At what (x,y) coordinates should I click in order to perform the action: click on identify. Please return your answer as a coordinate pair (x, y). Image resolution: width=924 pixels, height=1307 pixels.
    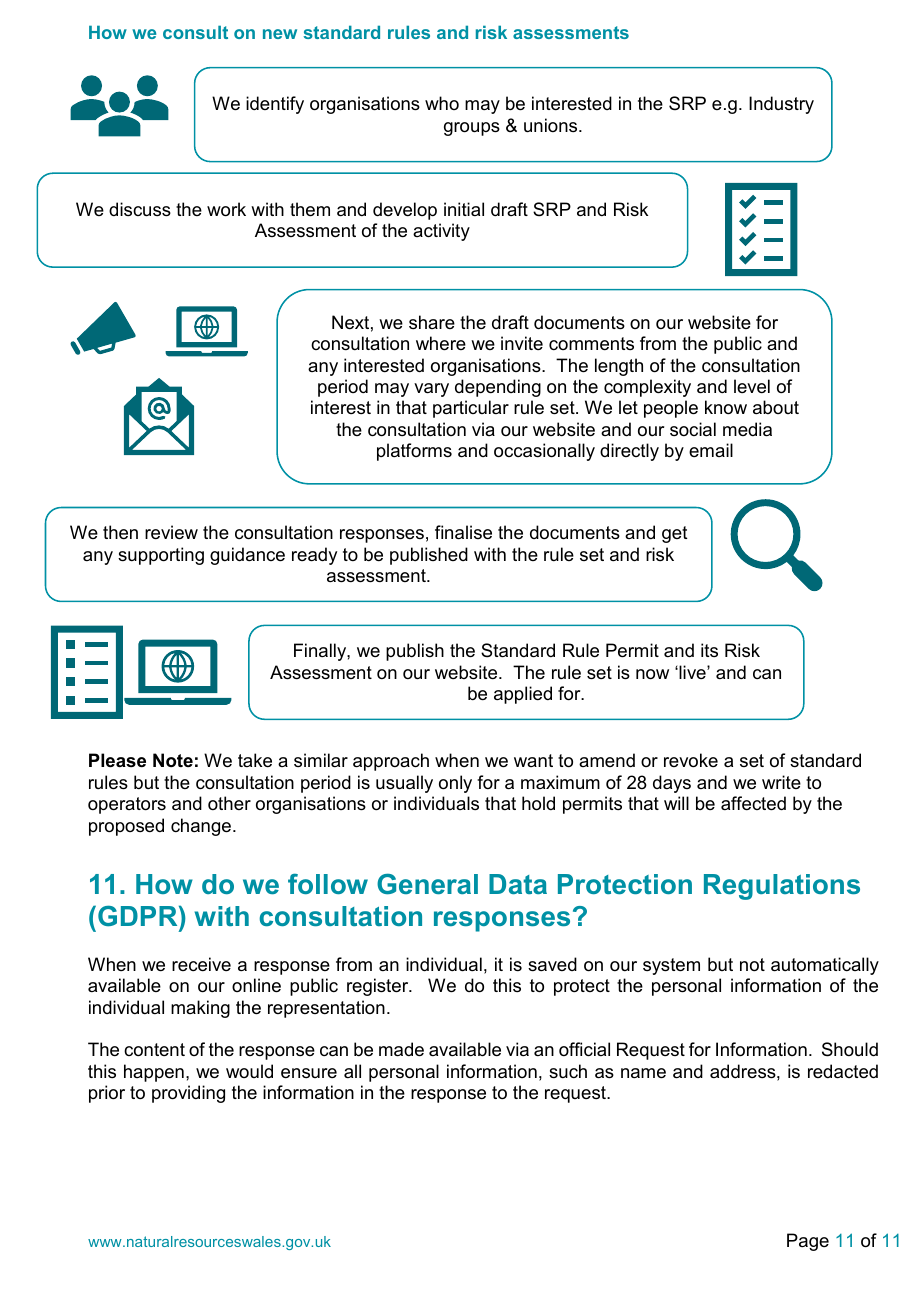
    Looking at the image, I should click on (275, 105).
